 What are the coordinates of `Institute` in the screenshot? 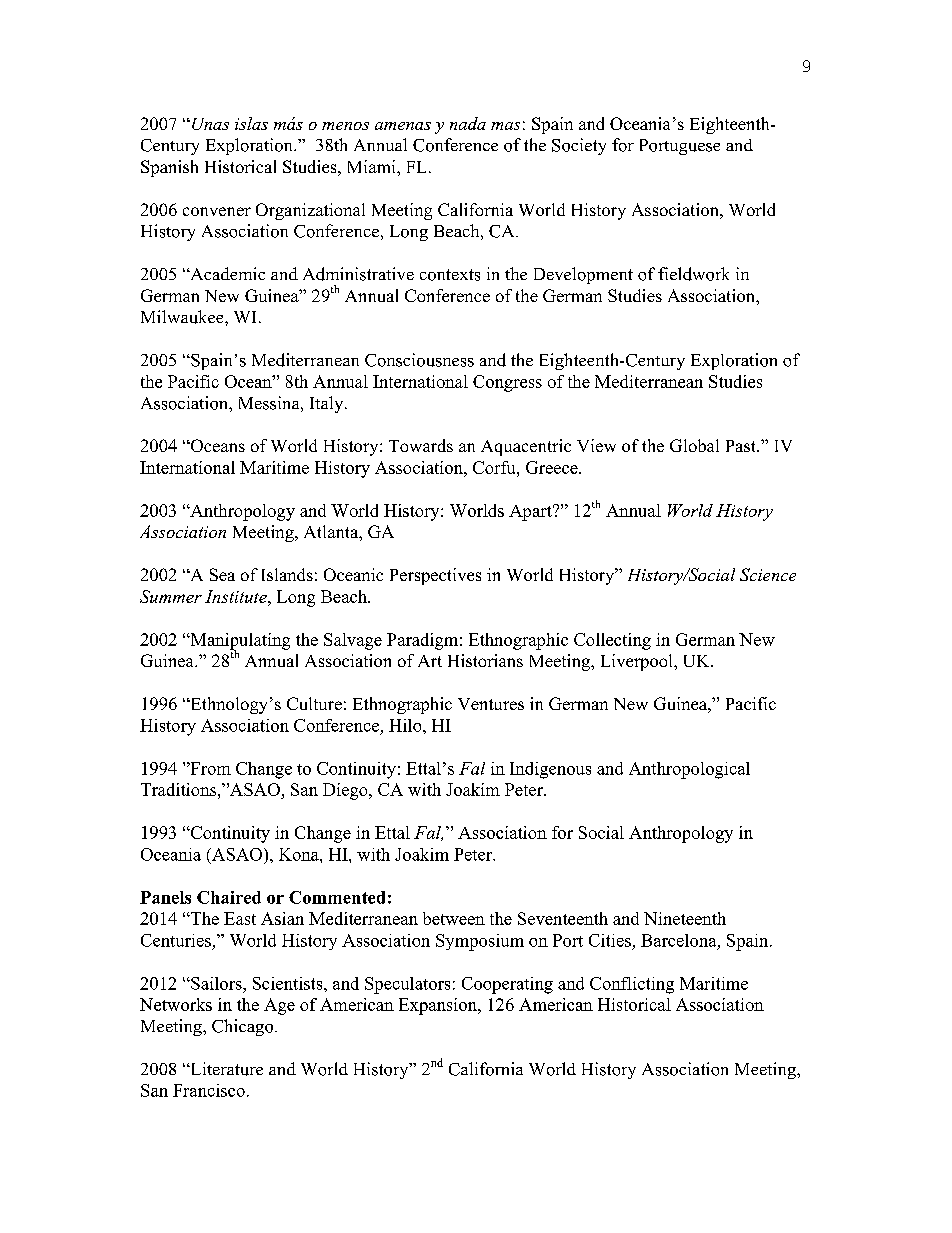 It's located at (237, 596).
